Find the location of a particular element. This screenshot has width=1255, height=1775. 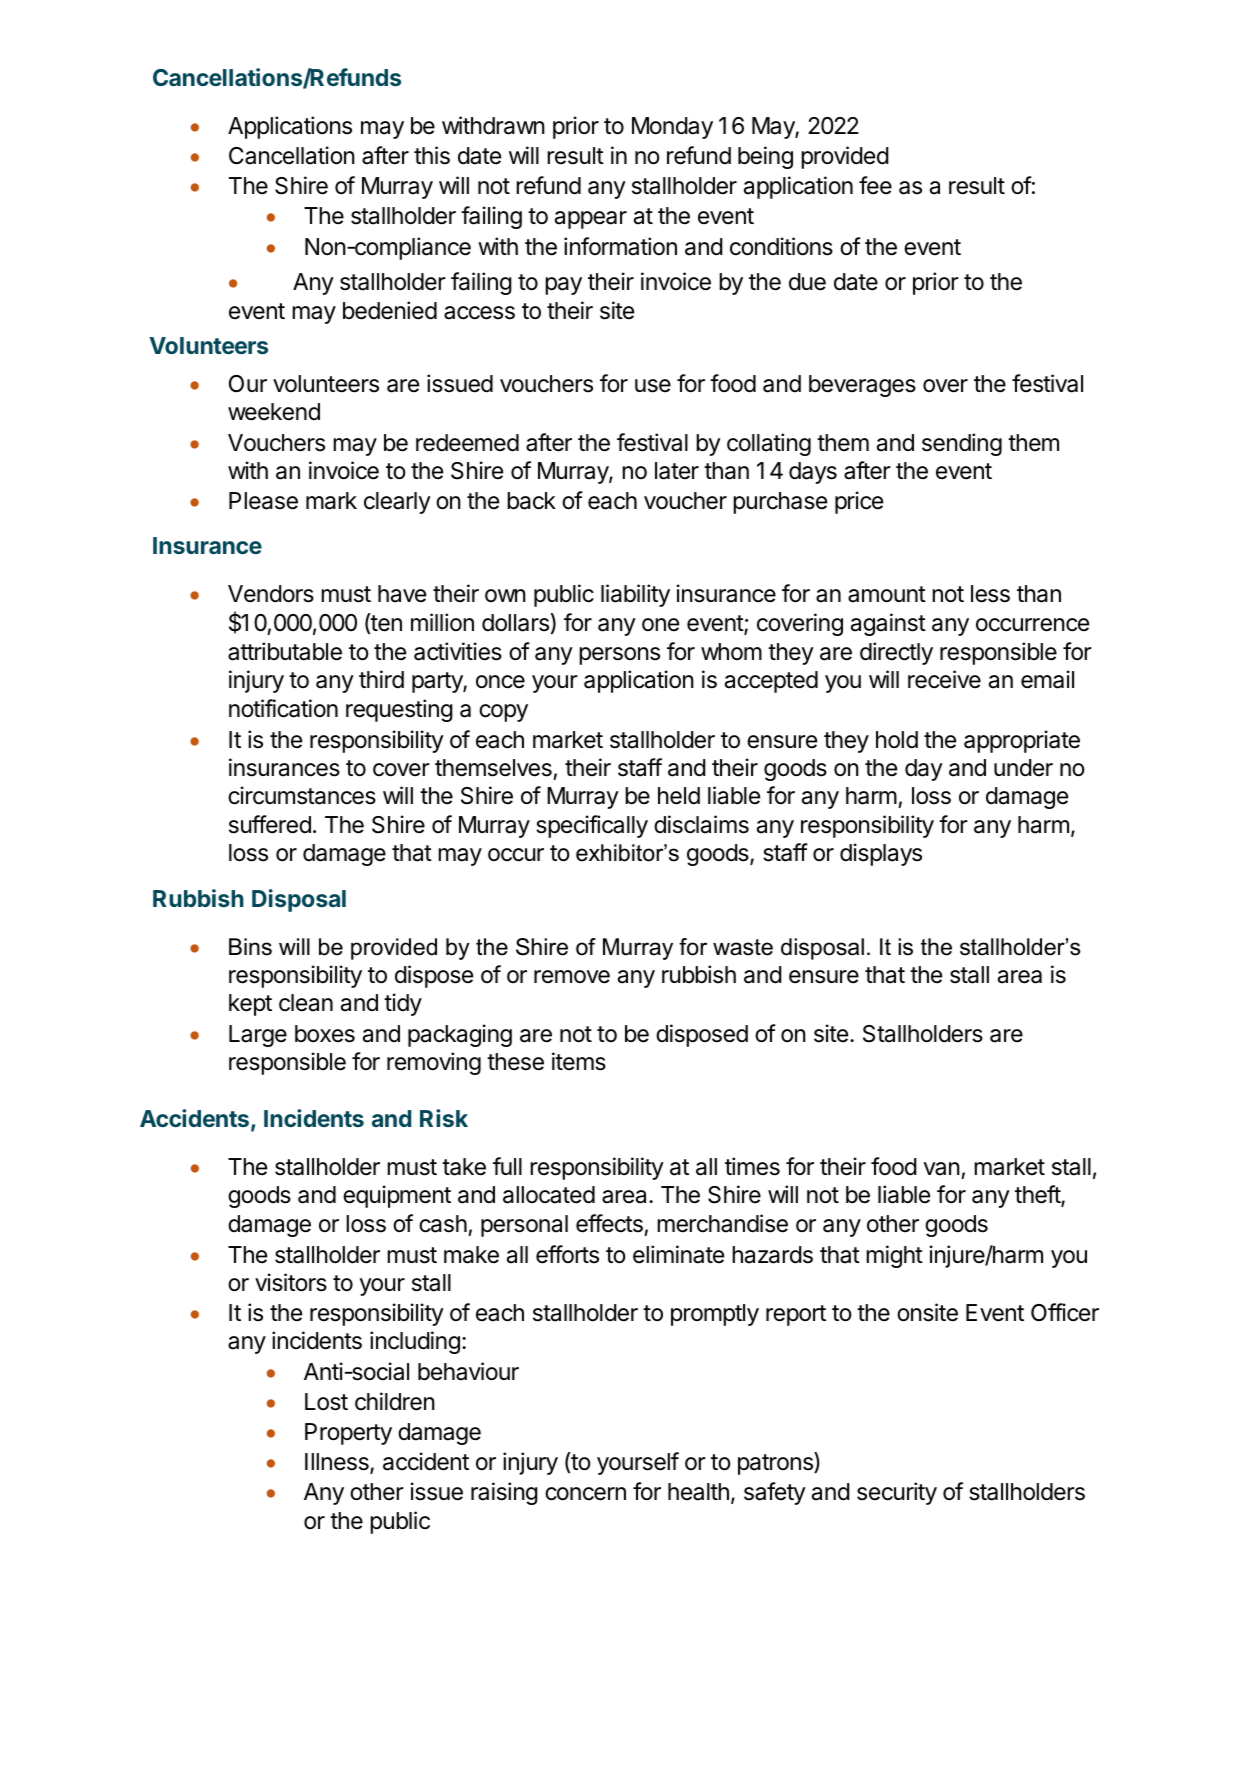

fee is located at coordinates (875, 185).
